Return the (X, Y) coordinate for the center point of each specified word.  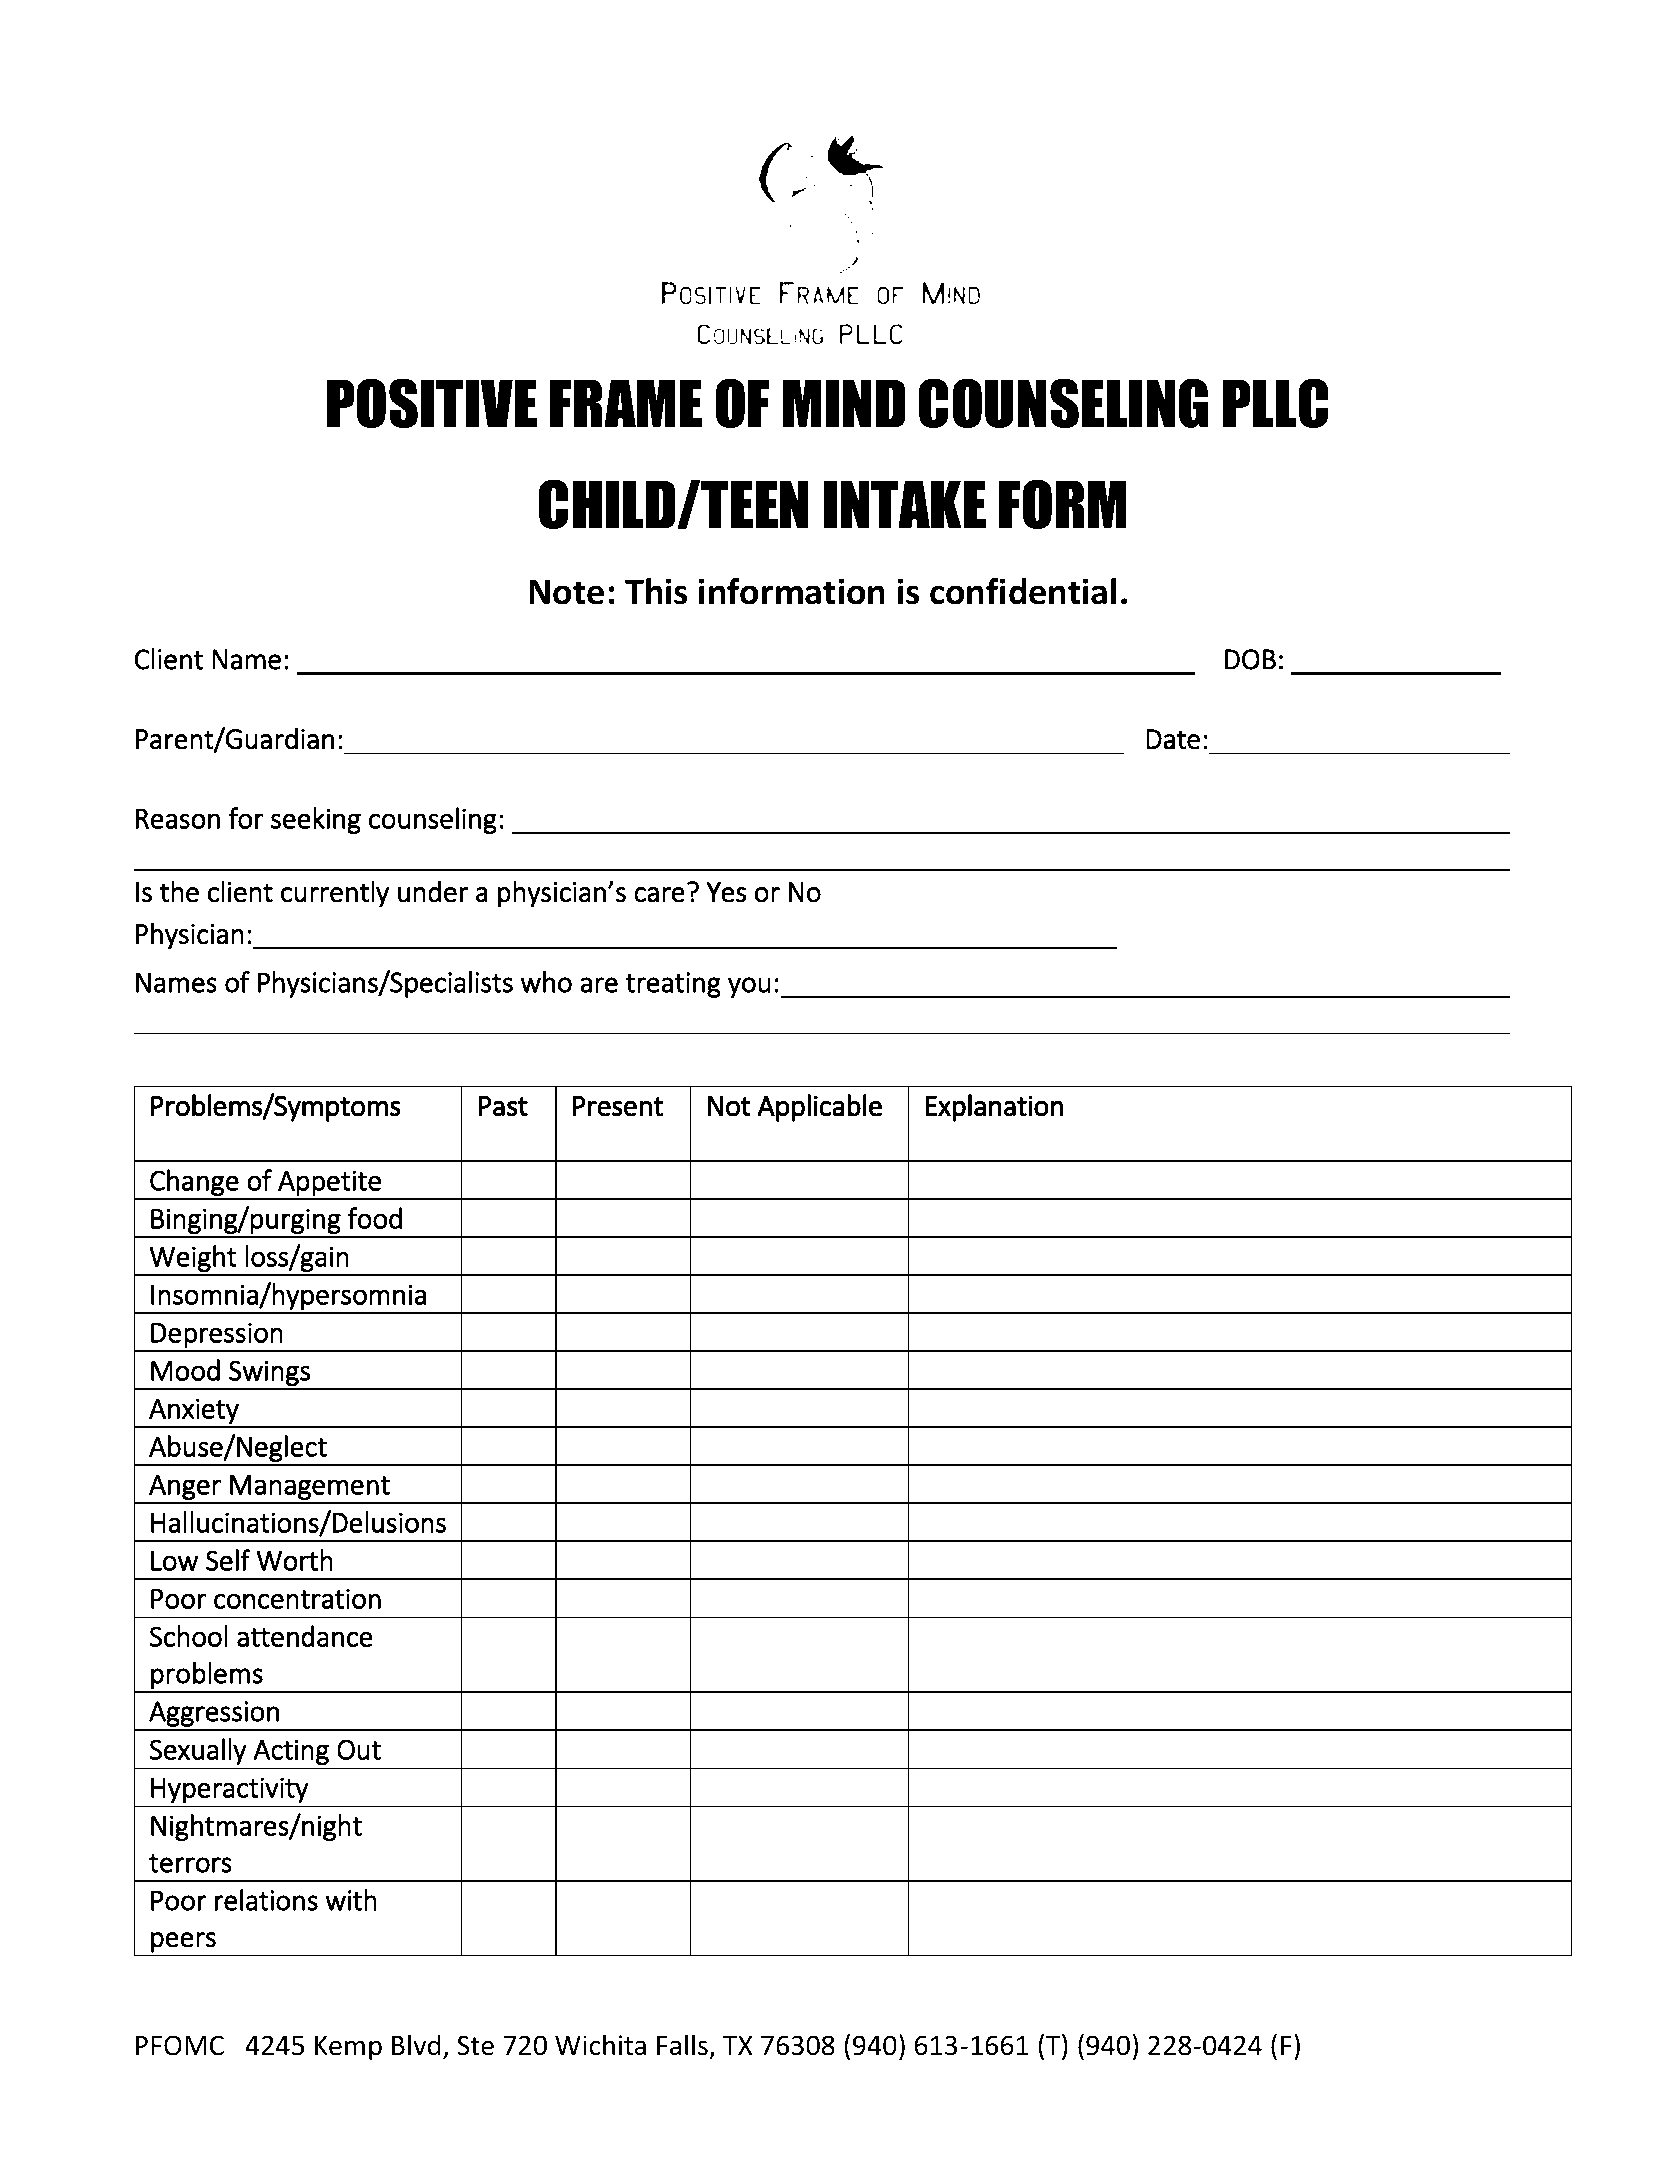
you (749, 987)
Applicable (820, 1108)
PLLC (1276, 403)
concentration (297, 1598)
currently (335, 894)
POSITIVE (432, 403)
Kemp (348, 2048)
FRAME (626, 403)
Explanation (994, 1108)
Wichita (600, 2045)
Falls (683, 2046)
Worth (294, 1560)
